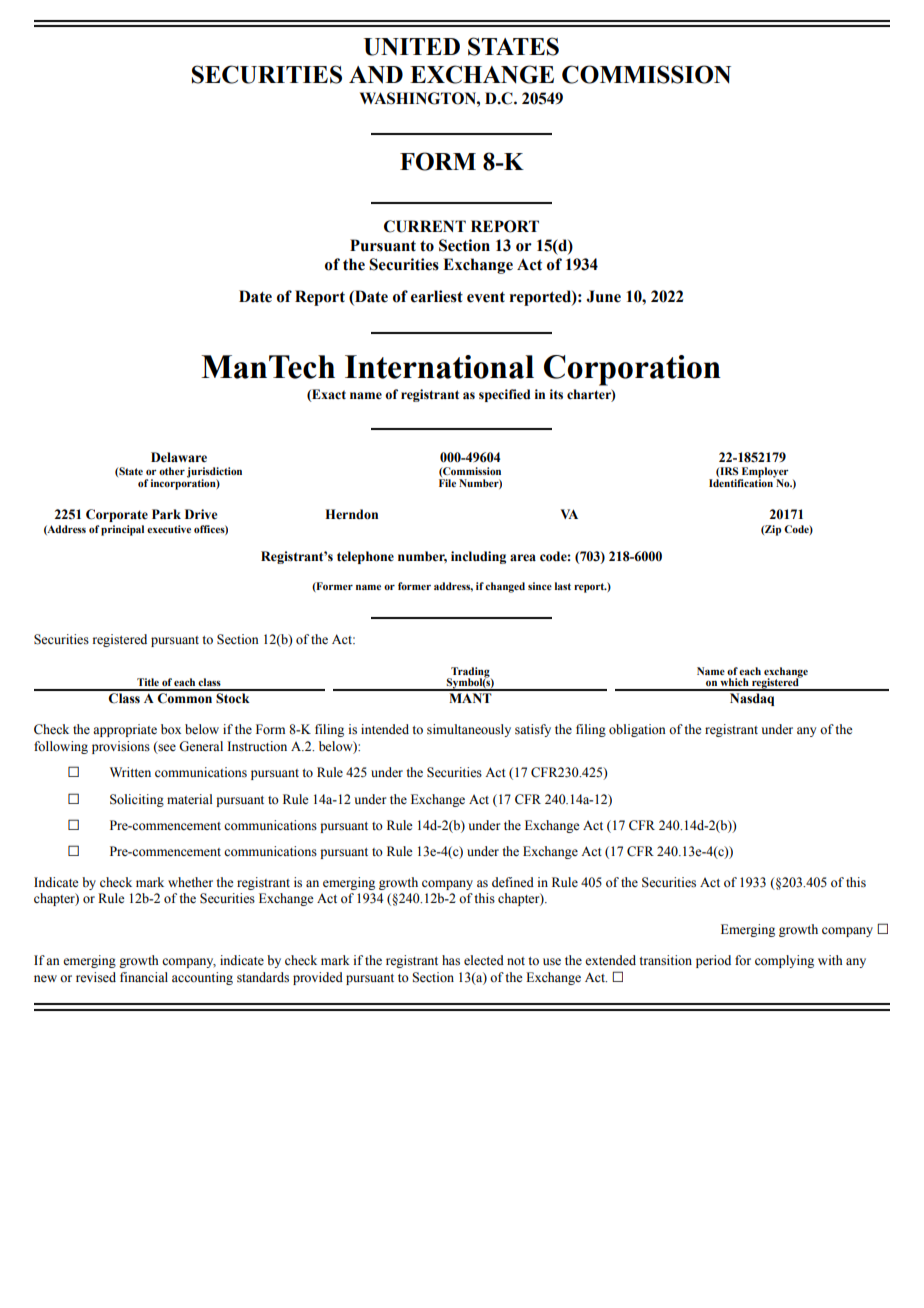  I want to click on financial, so click(144, 977).
